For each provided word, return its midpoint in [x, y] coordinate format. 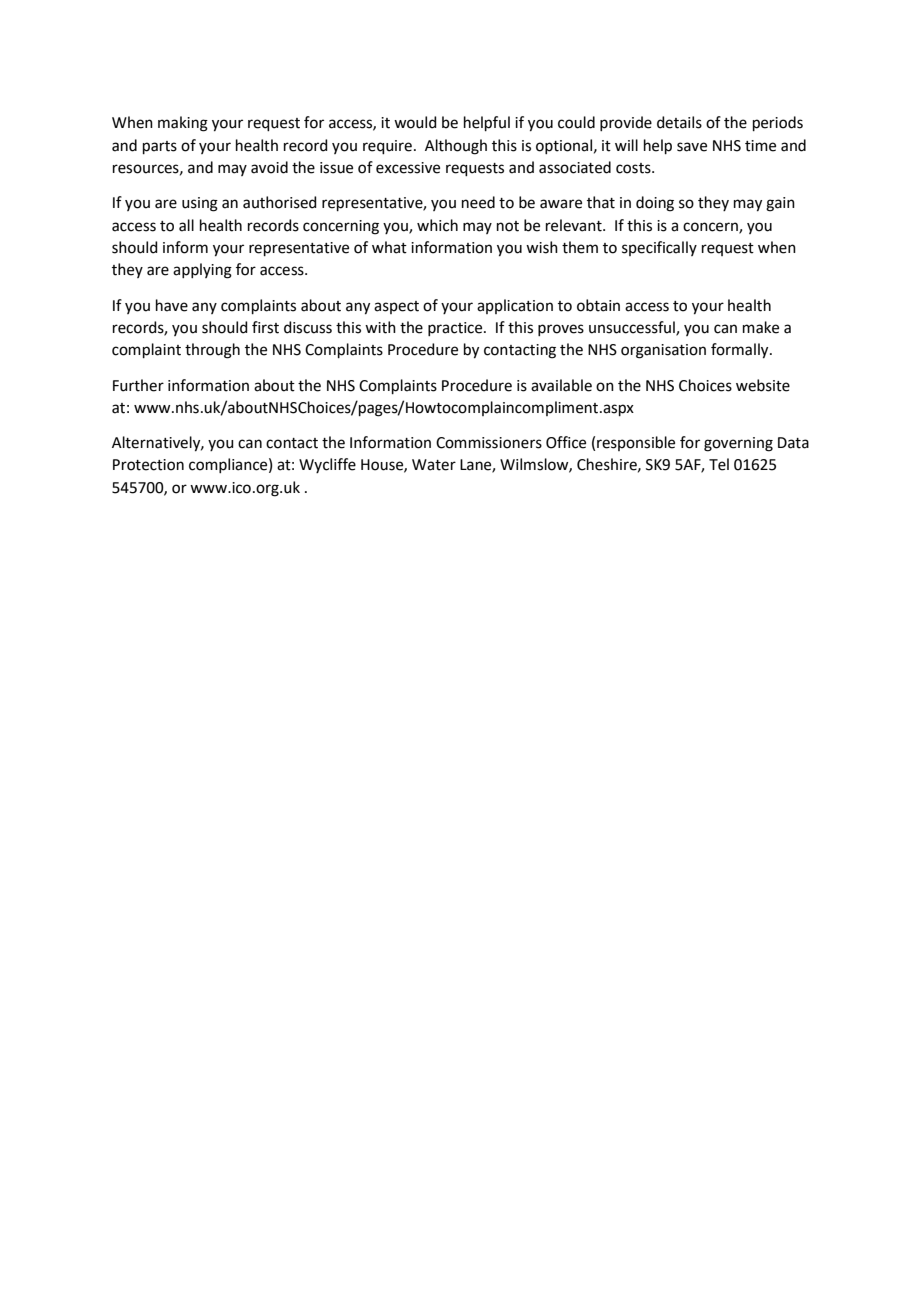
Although [456, 147]
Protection [148, 465]
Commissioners [489, 443]
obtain [598, 305]
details [679, 122]
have [172, 305]
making [183, 124]
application [515, 306]
